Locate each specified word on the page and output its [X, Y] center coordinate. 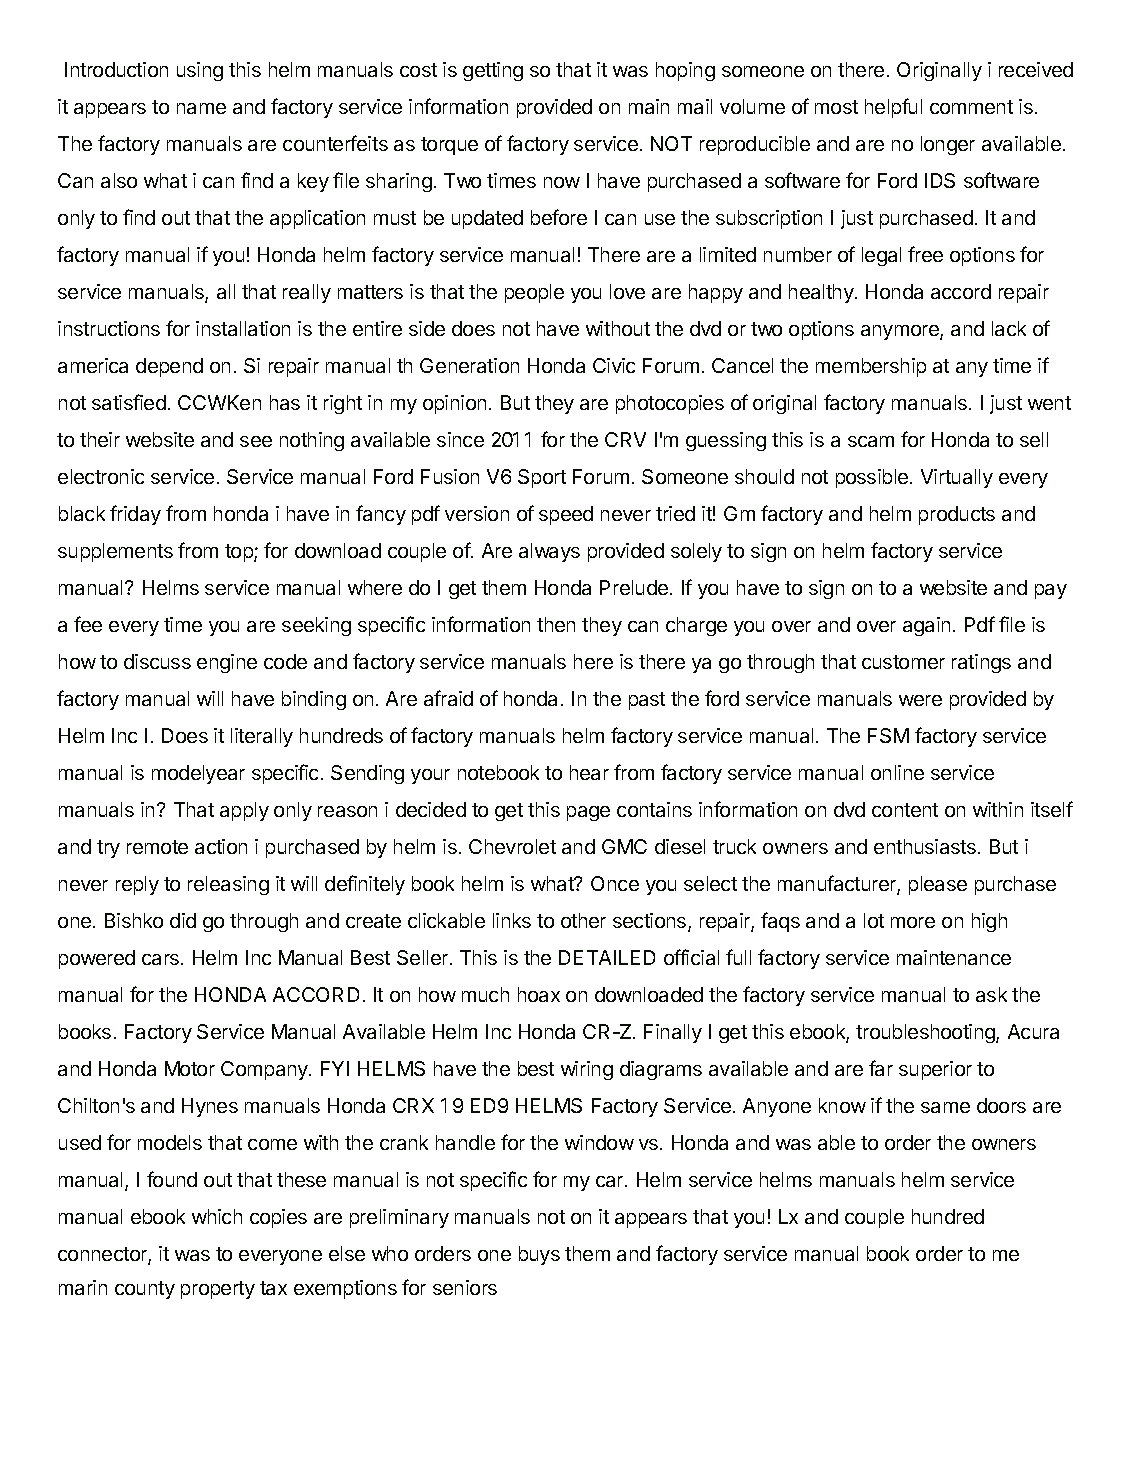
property [218, 1290]
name [201, 108]
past [647, 701]
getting [493, 71]
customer [903, 662]
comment [971, 107]
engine [227, 663]
